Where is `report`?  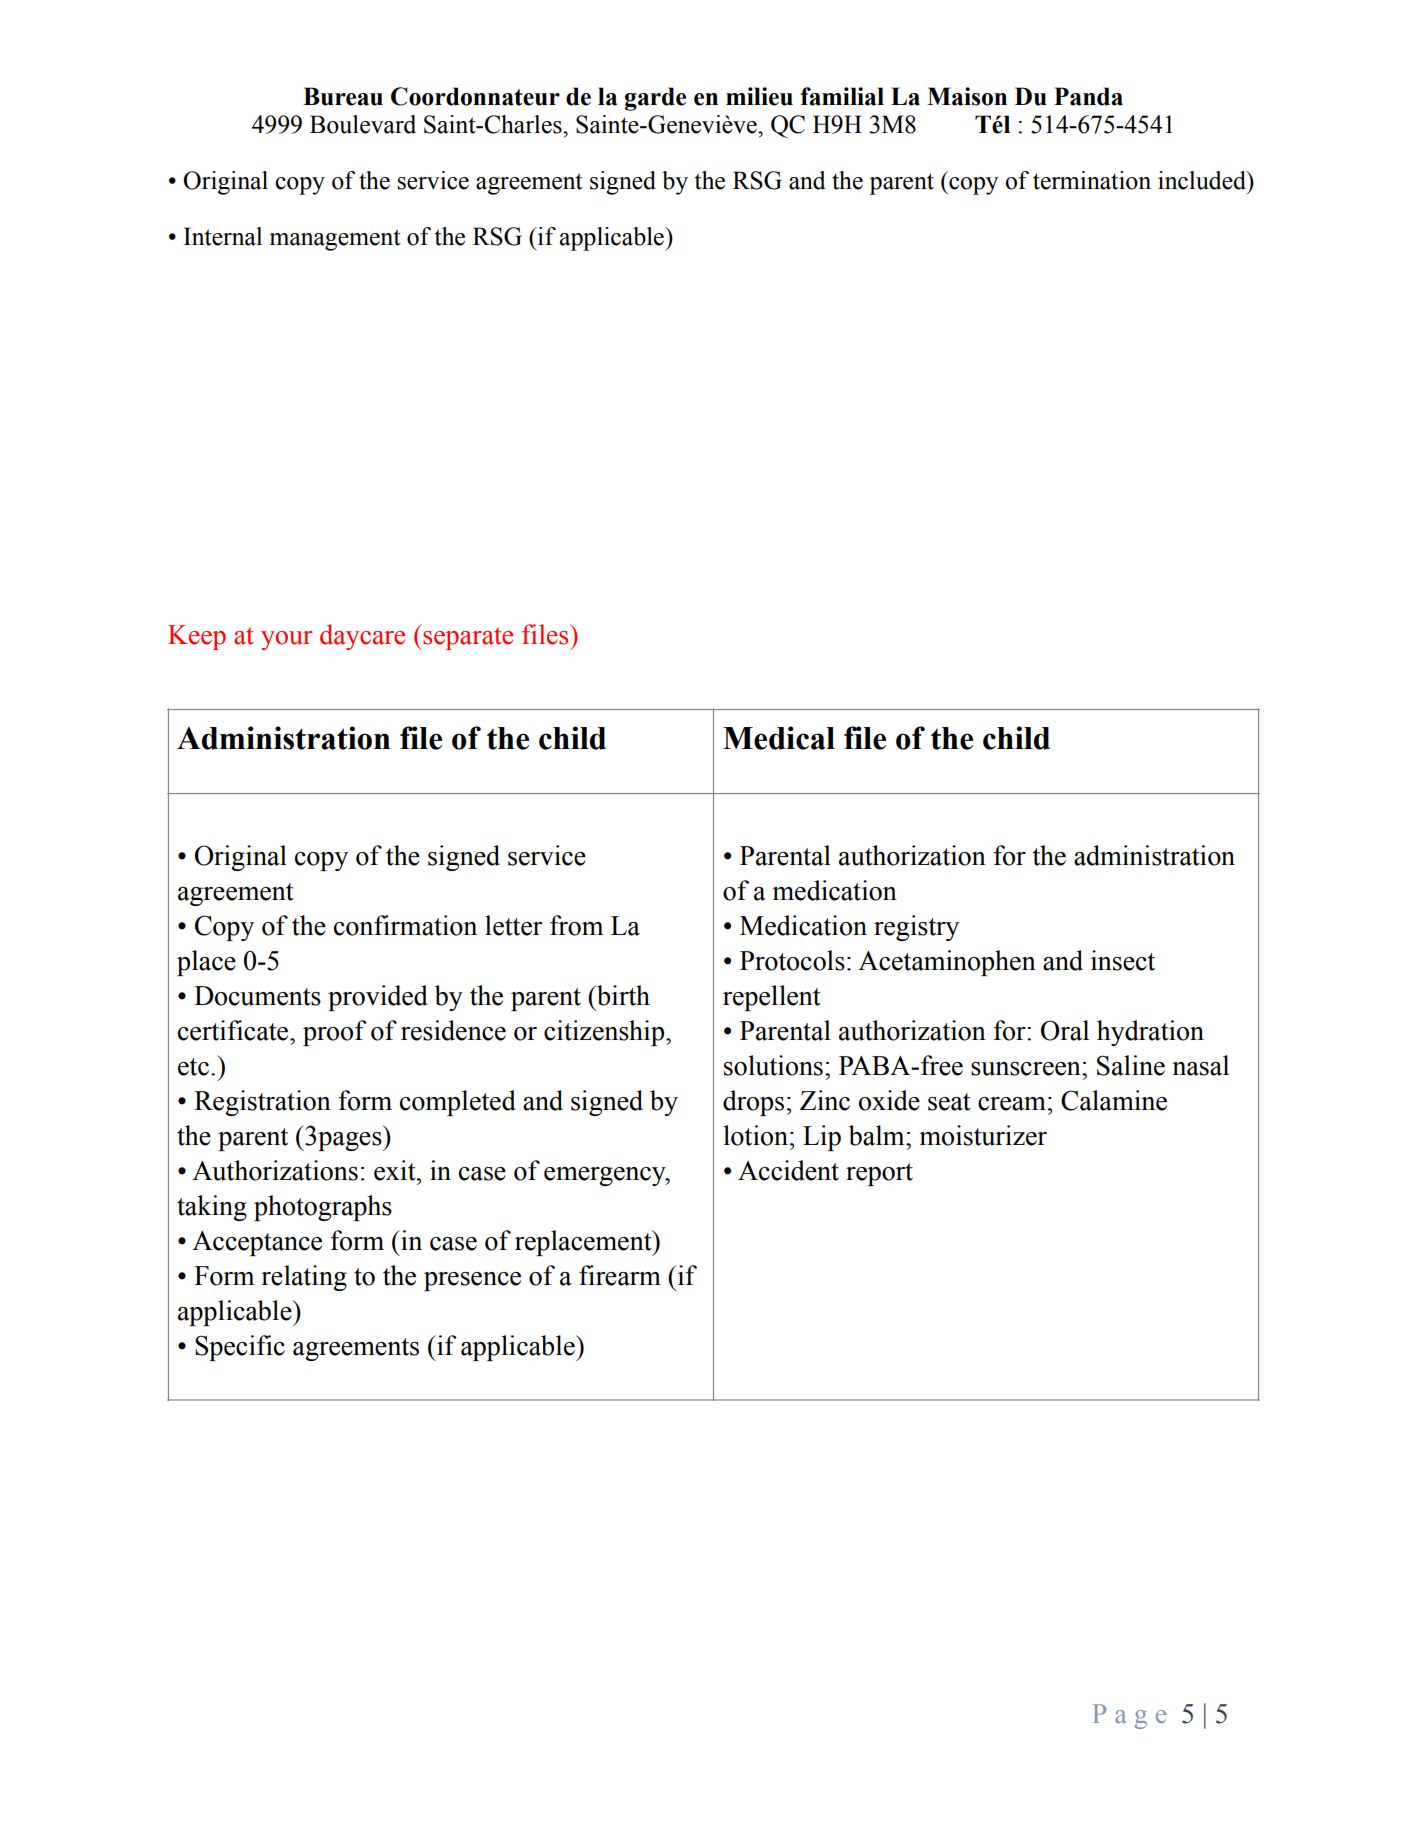 report is located at coordinates (879, 1174).
